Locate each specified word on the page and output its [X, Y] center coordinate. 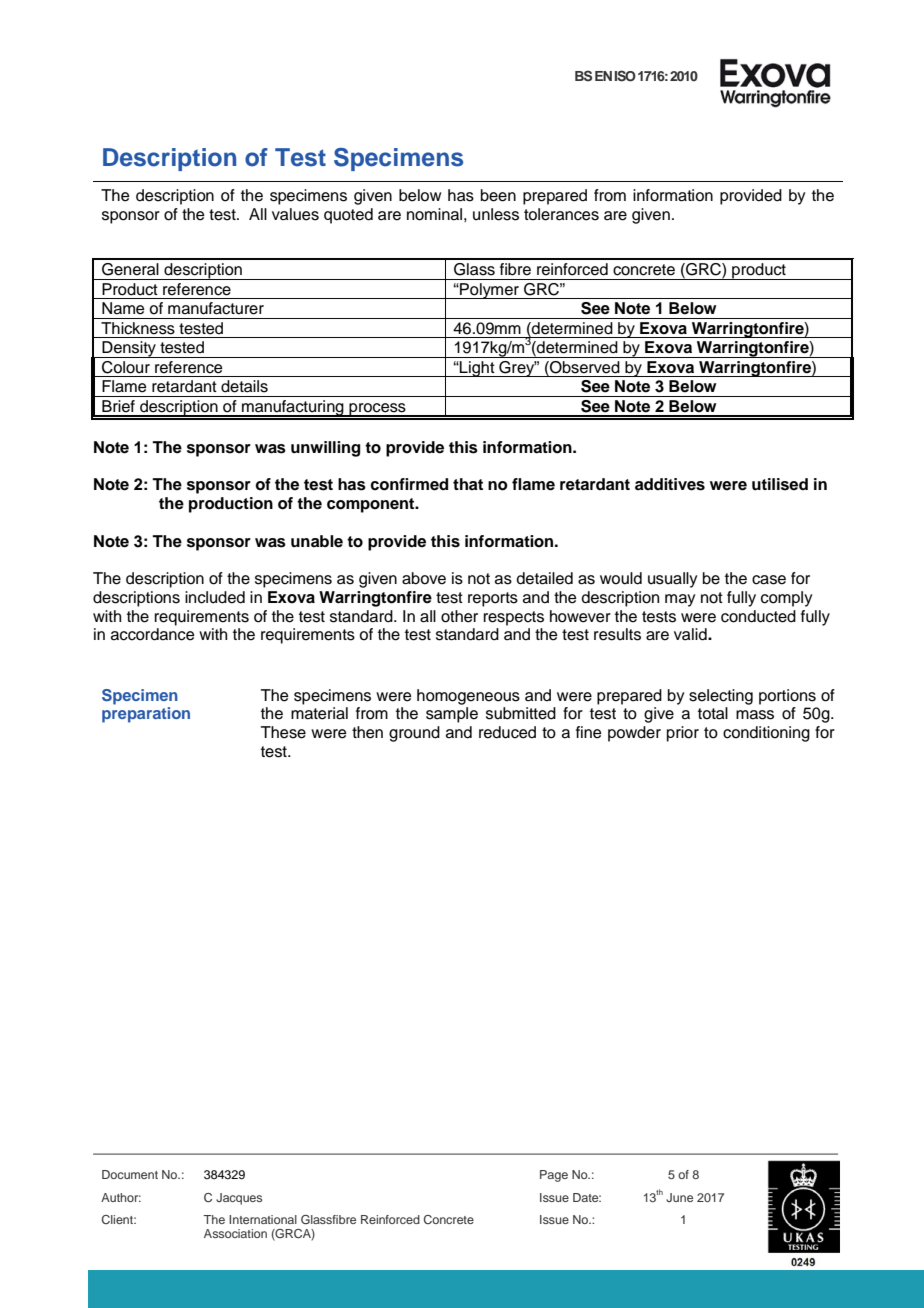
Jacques [239, 1199]
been [498, 195]
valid [691, 634]
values [295, 214]
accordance [153, 634]
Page [554, 1176]
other [459, 616]
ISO [625, 76]
